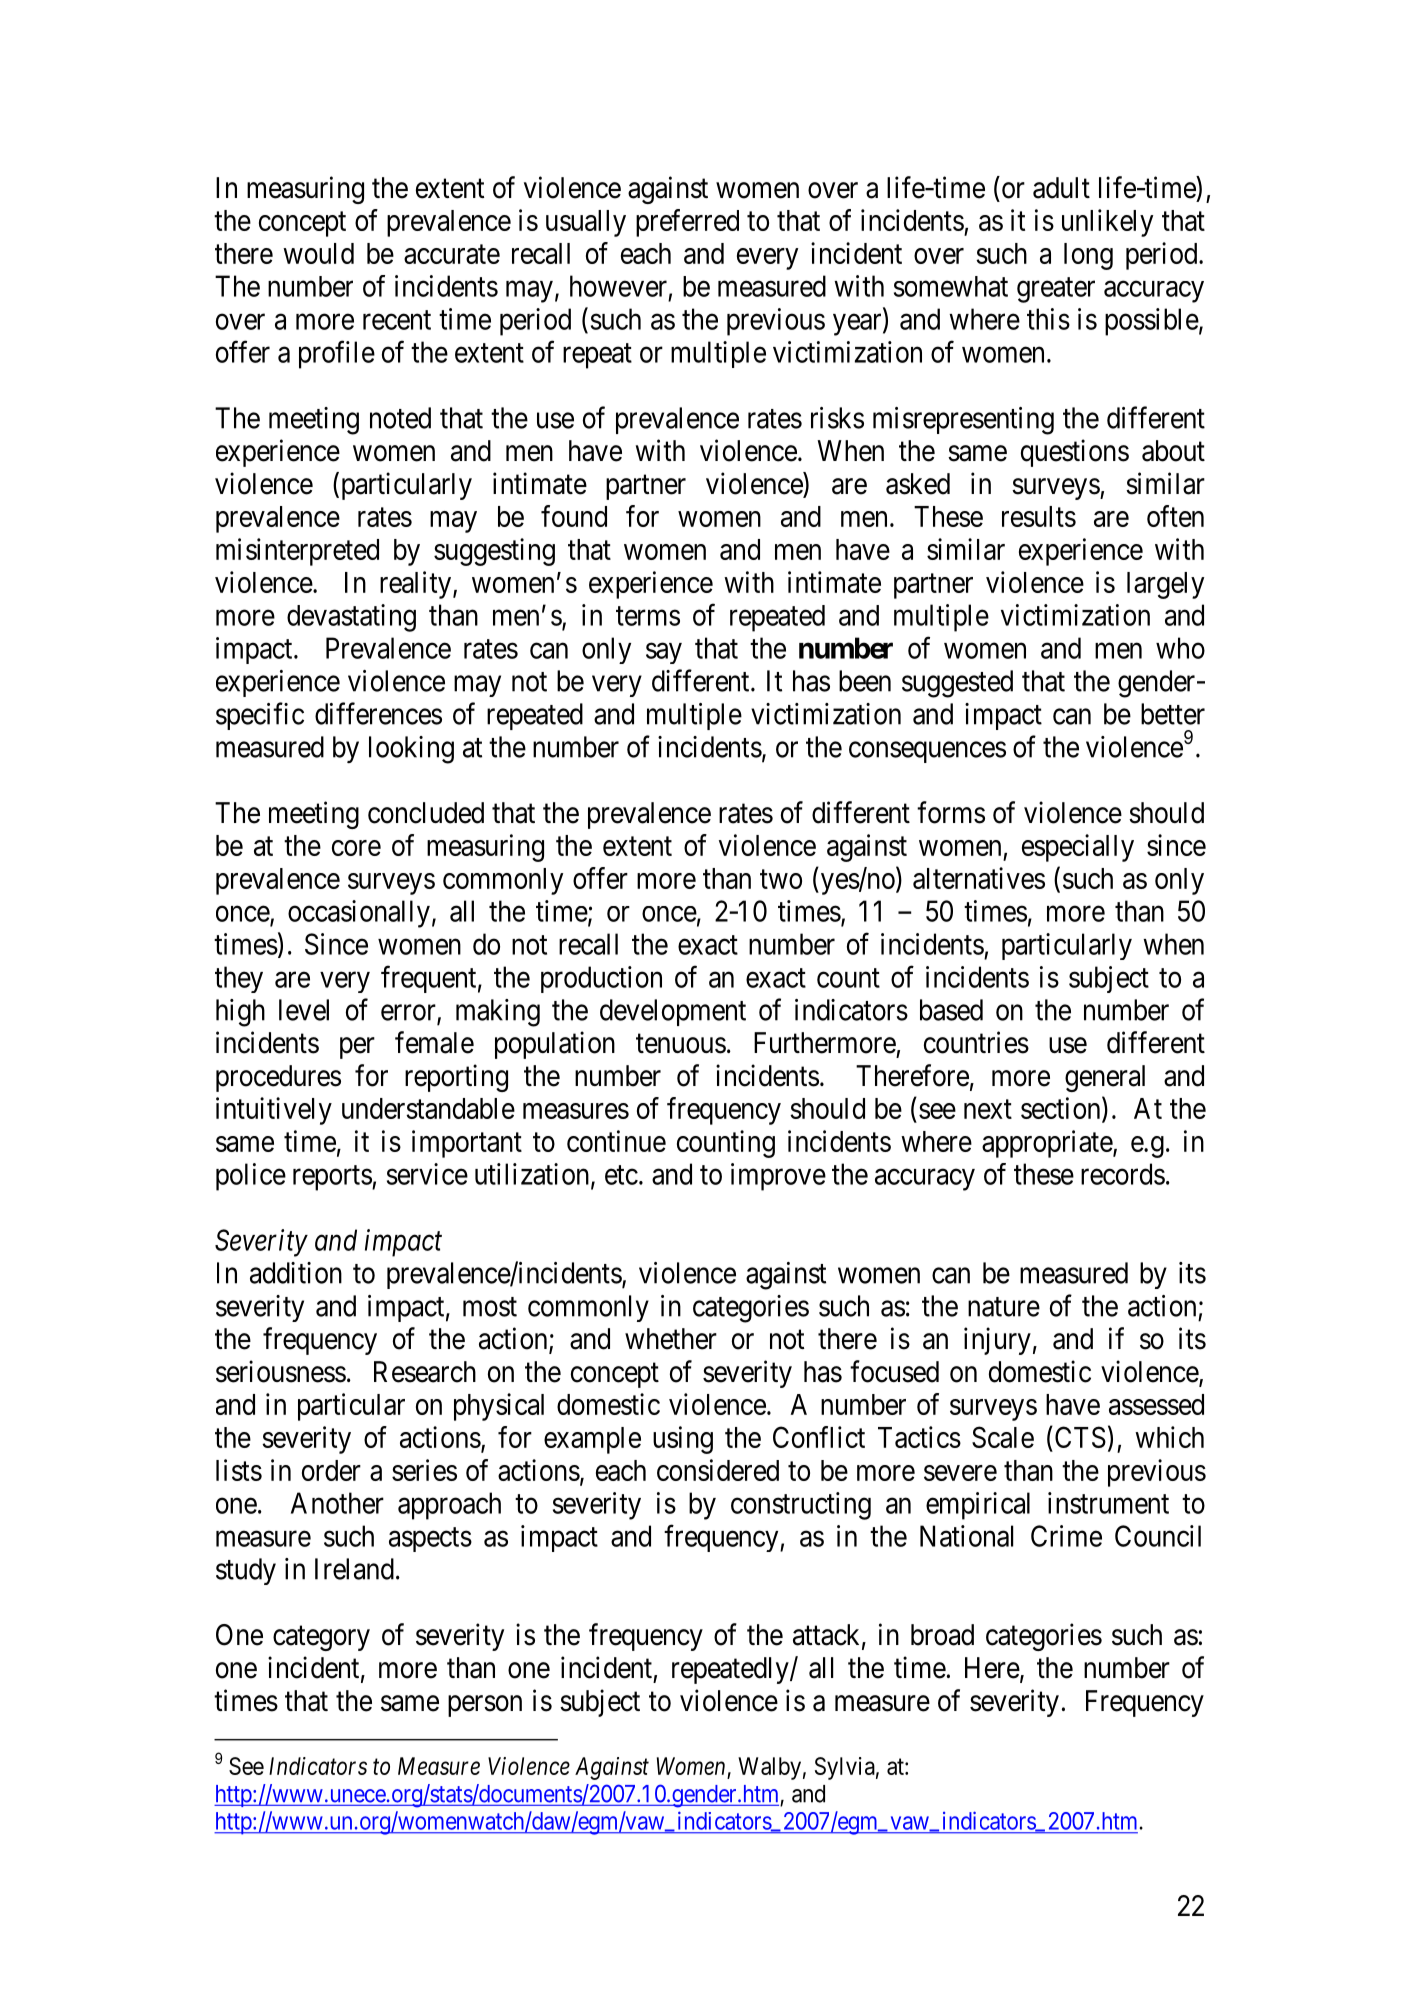  I want to click on better, so click(1173, 714).
